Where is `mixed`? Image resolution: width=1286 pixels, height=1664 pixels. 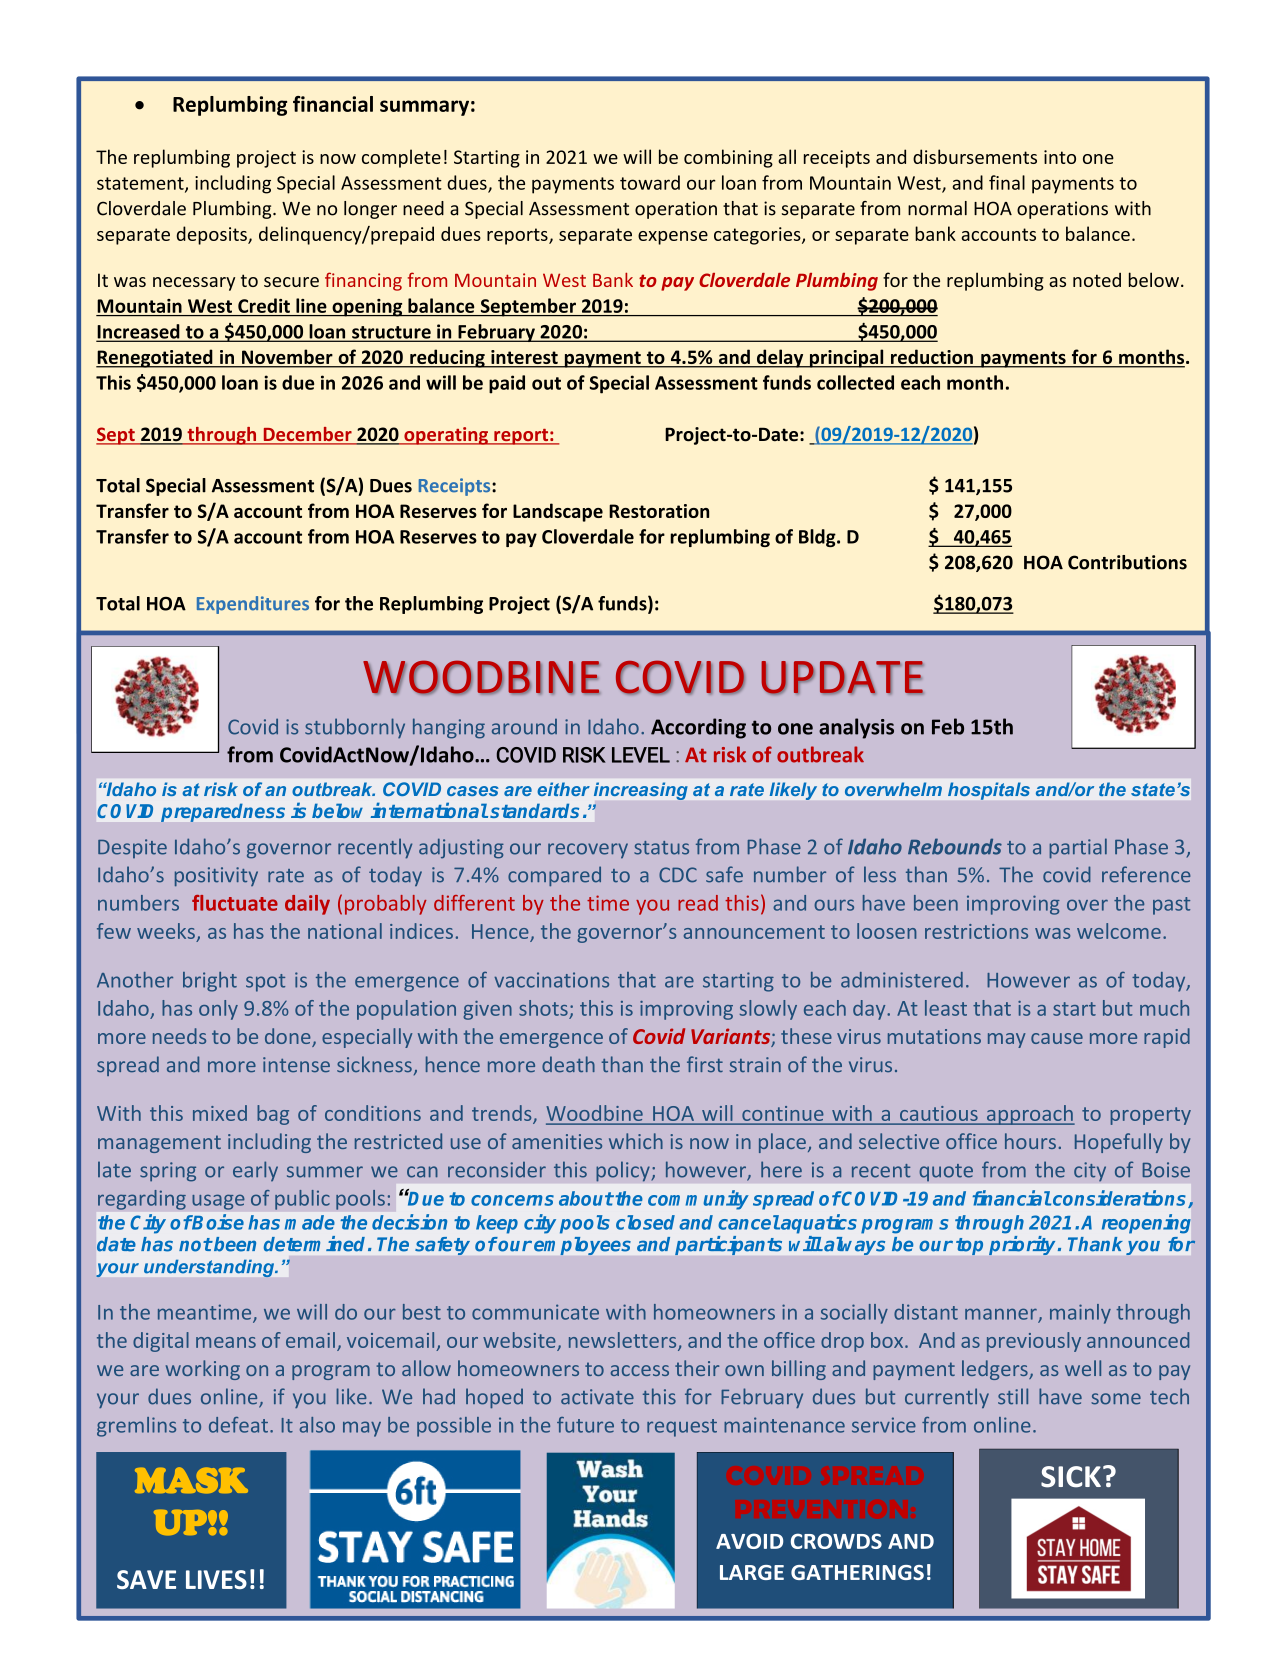 mixed is located at coordinates (220, 1113).
